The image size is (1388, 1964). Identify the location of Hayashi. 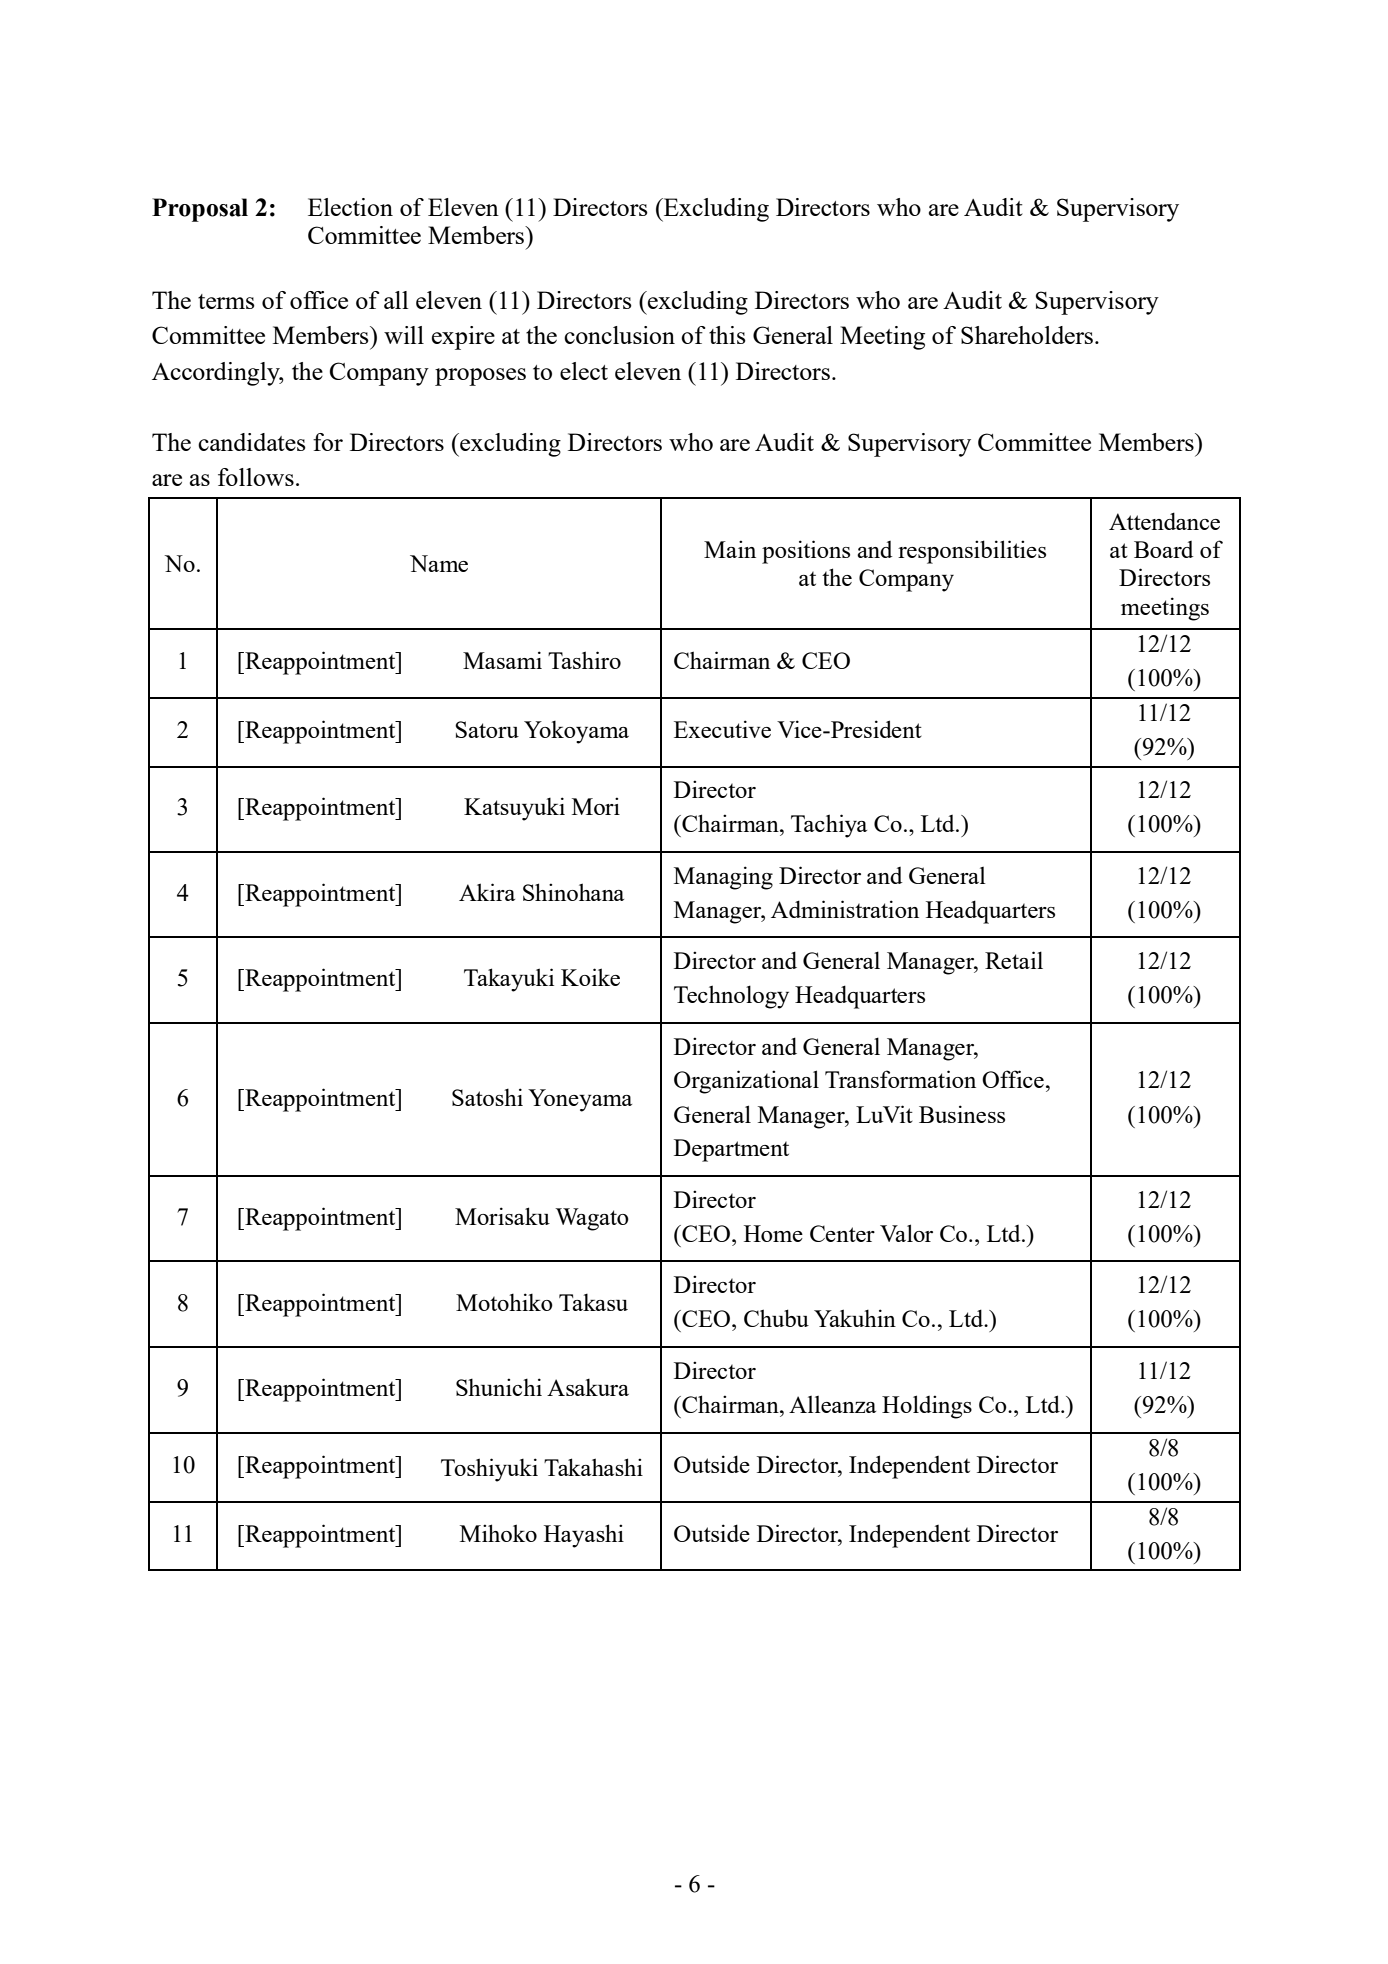
(584, 1536).
